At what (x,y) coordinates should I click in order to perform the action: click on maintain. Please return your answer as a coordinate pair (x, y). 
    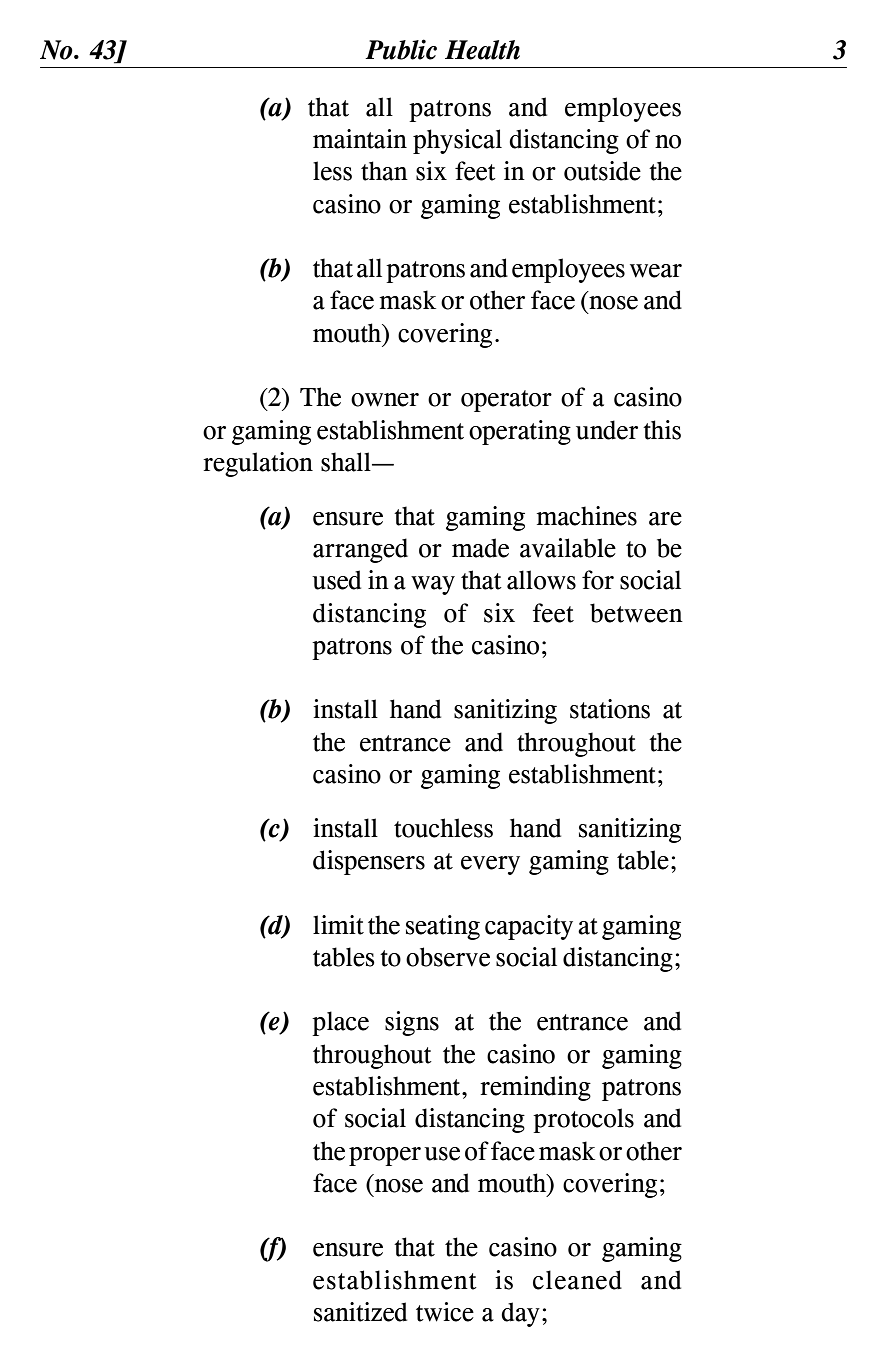
    Looking at the image, I should click on (360, 139).
